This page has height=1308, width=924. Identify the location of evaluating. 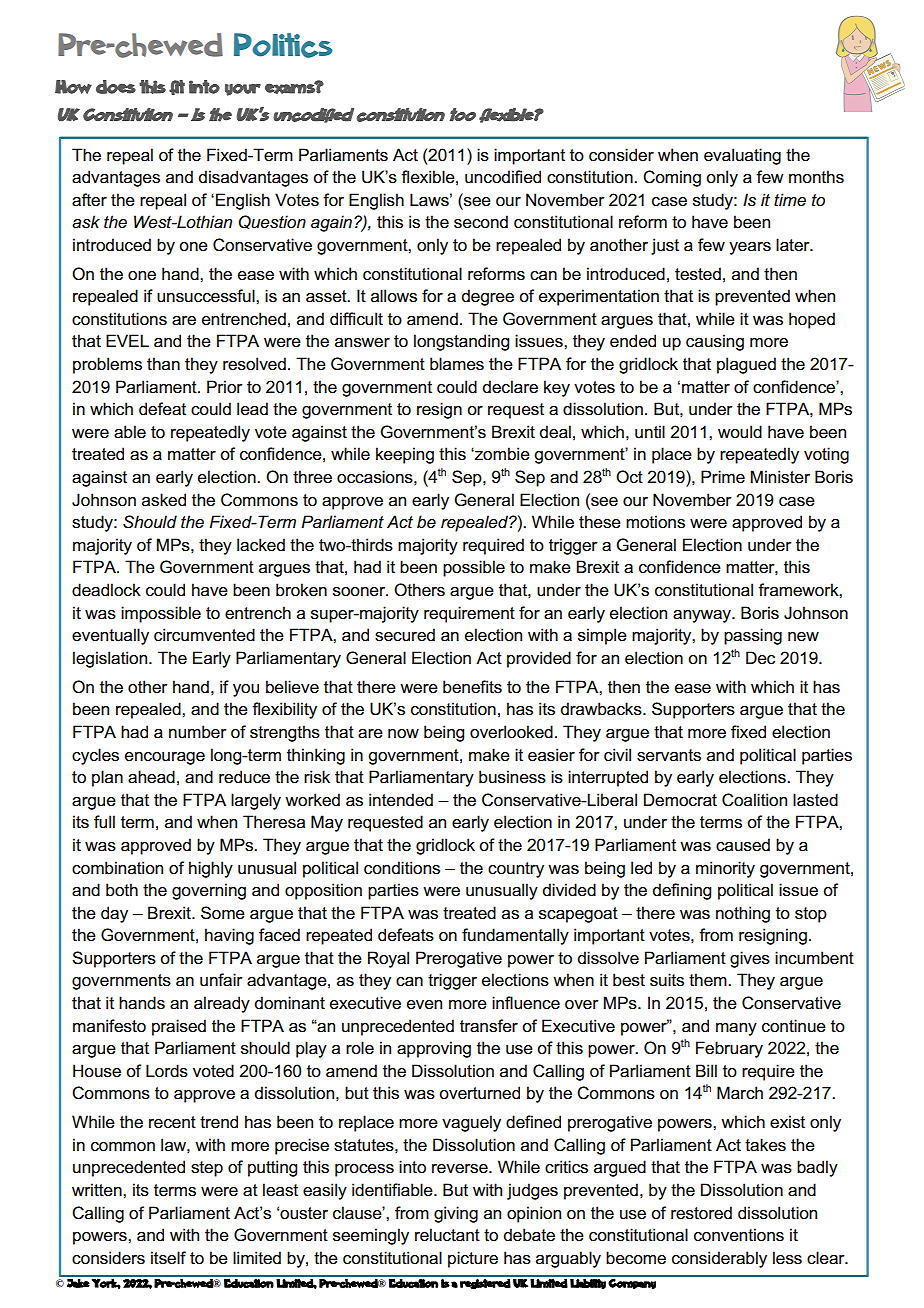
(742, 156).
